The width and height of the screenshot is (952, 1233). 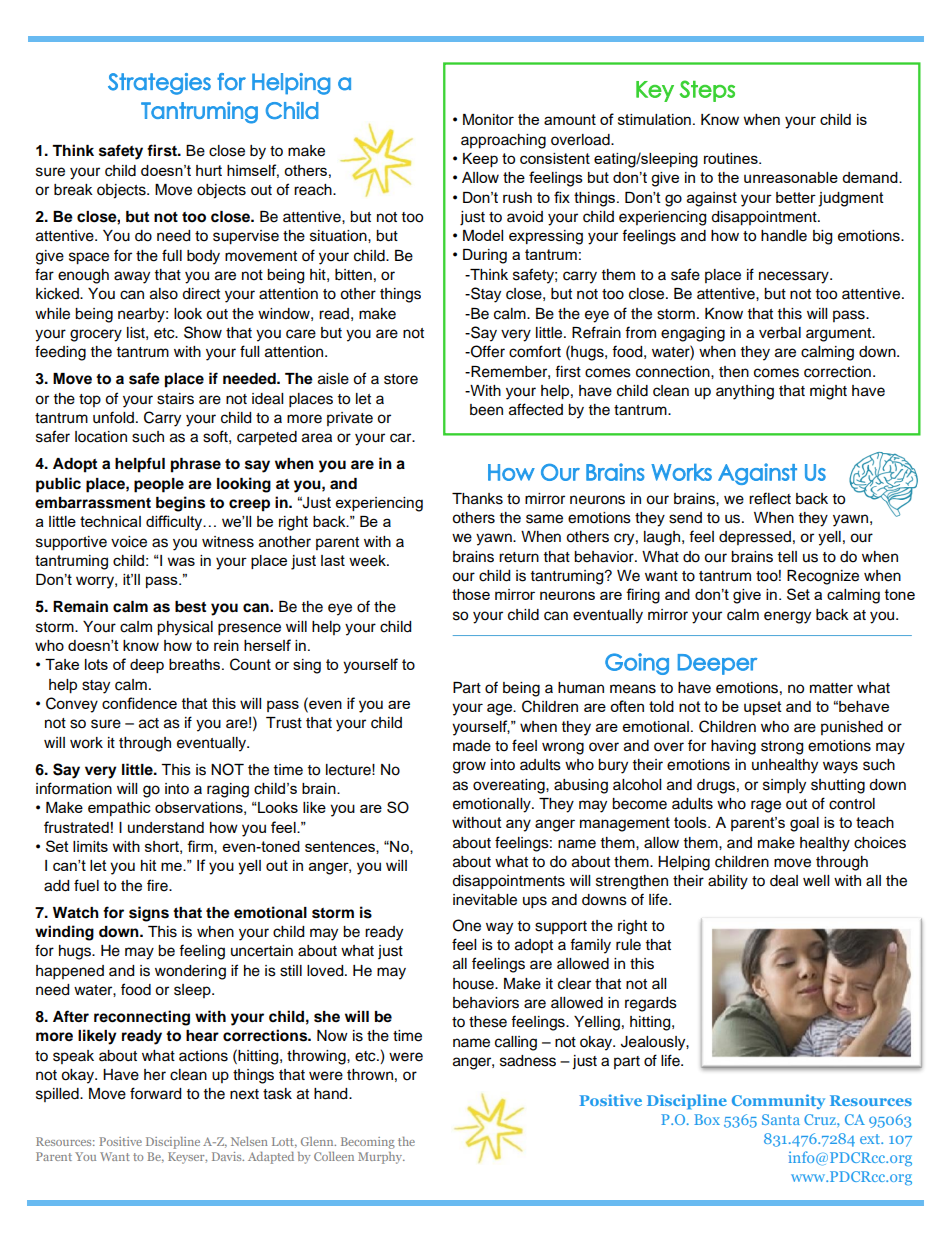 I want to click on fire, so click(x=158, y=885).
